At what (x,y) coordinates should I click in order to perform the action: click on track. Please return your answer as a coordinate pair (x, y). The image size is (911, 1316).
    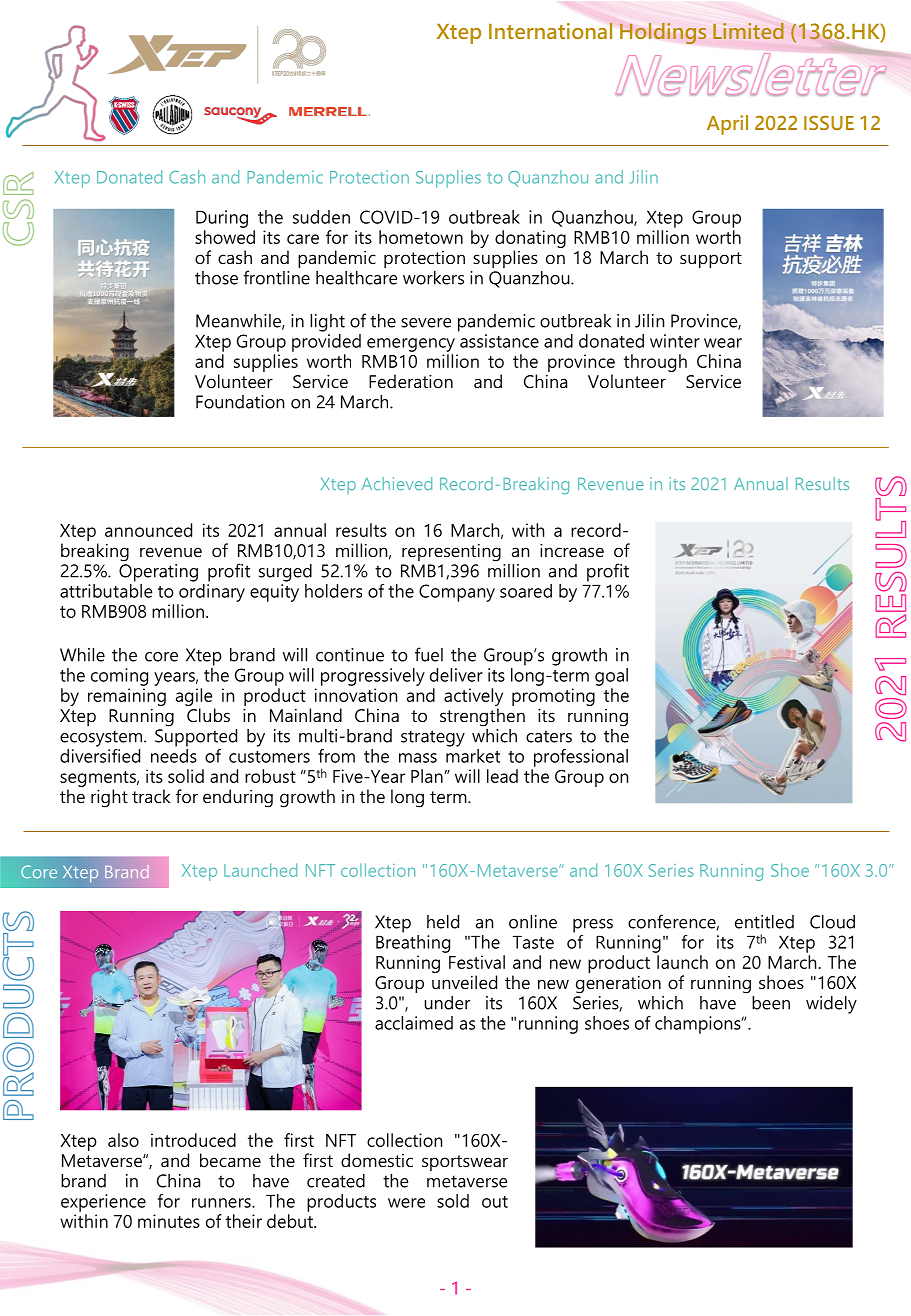
    Looking at the image, I should click on (151, 796).
